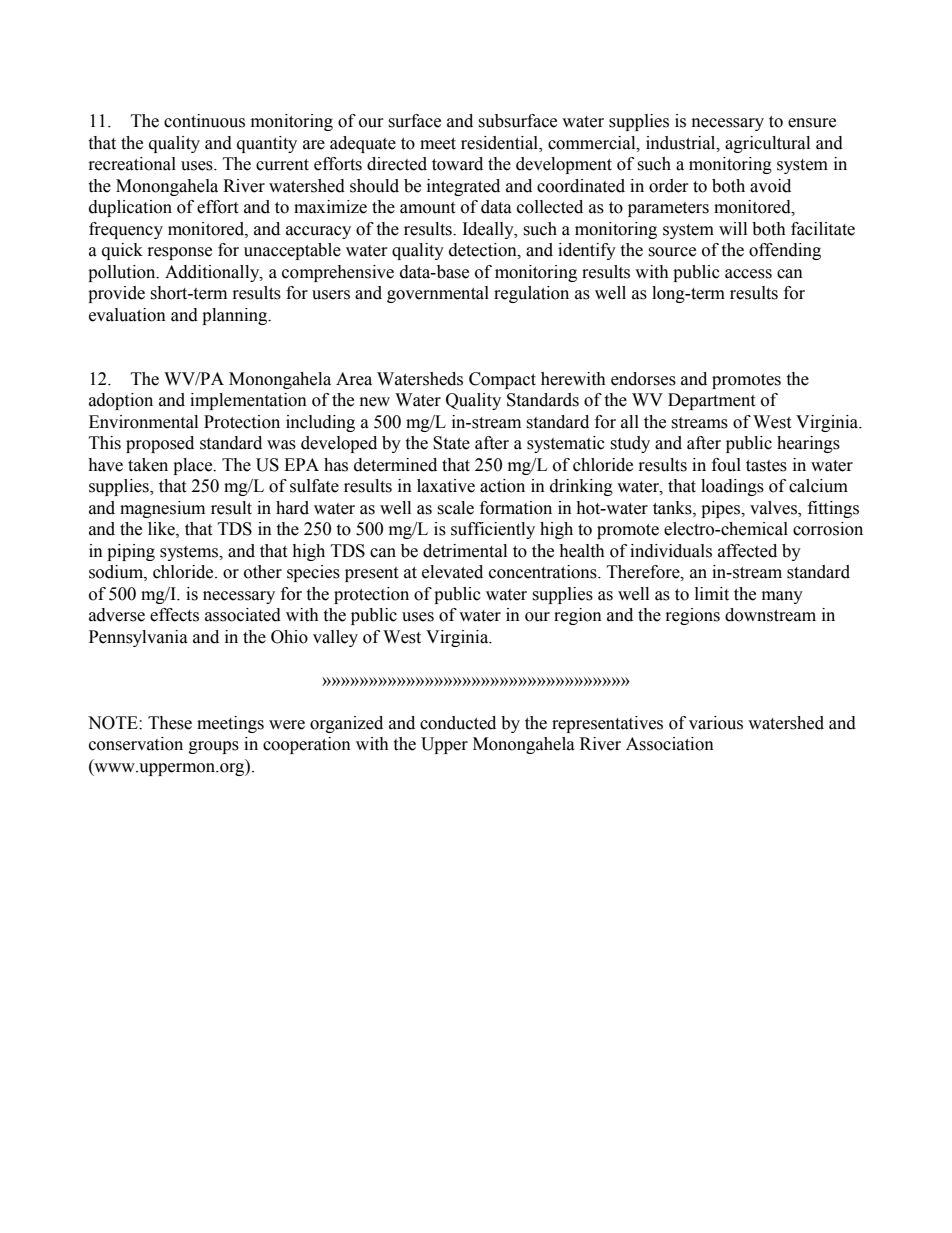 The height and width of the image is (1233, 952). What do you see at coordinates (716, 723) in the image?
I see `various` at bounding box center [716, 723].
